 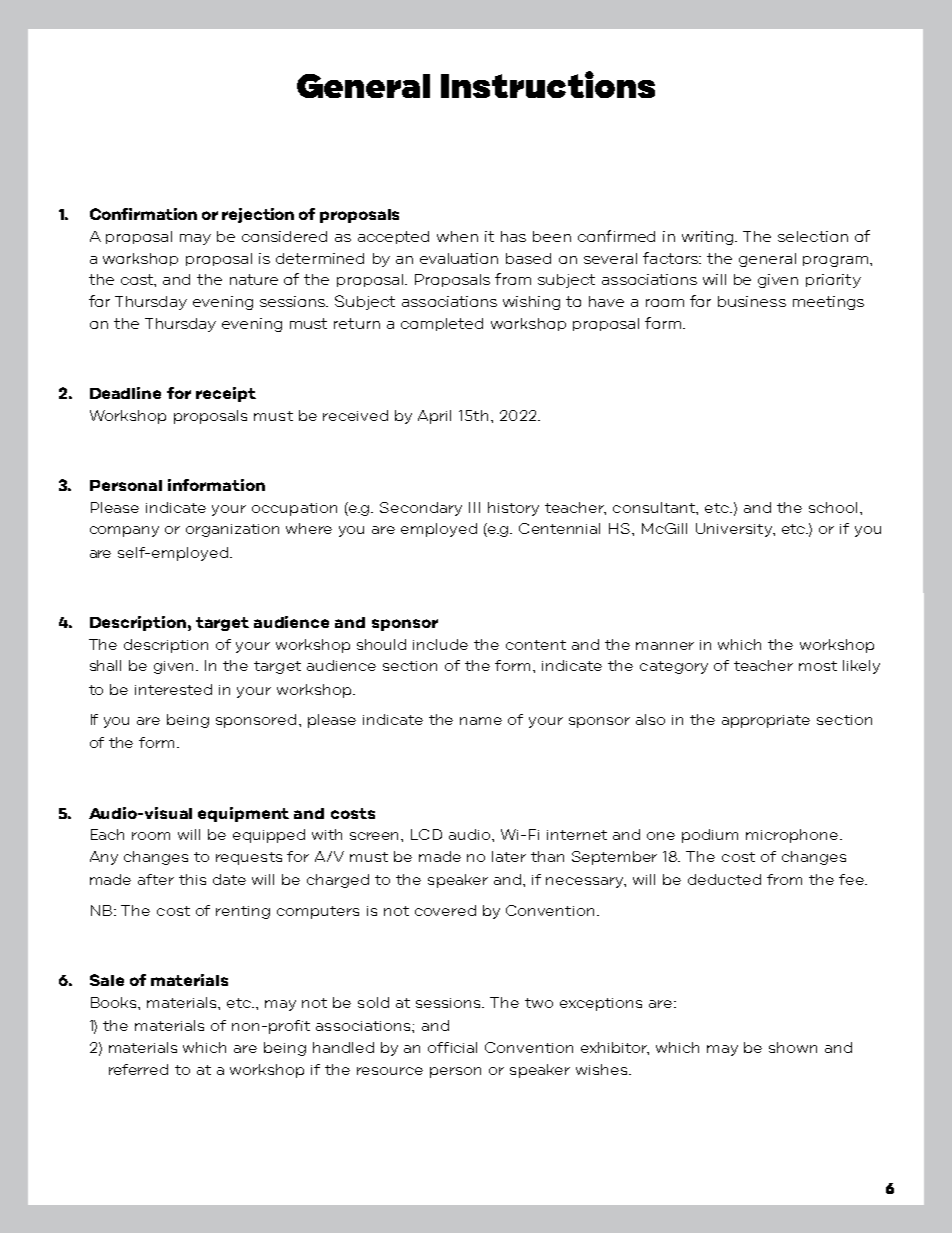 What do you see at coordinates (833, 507) in the page?
I see `school` at bounding box center [833, 507].
